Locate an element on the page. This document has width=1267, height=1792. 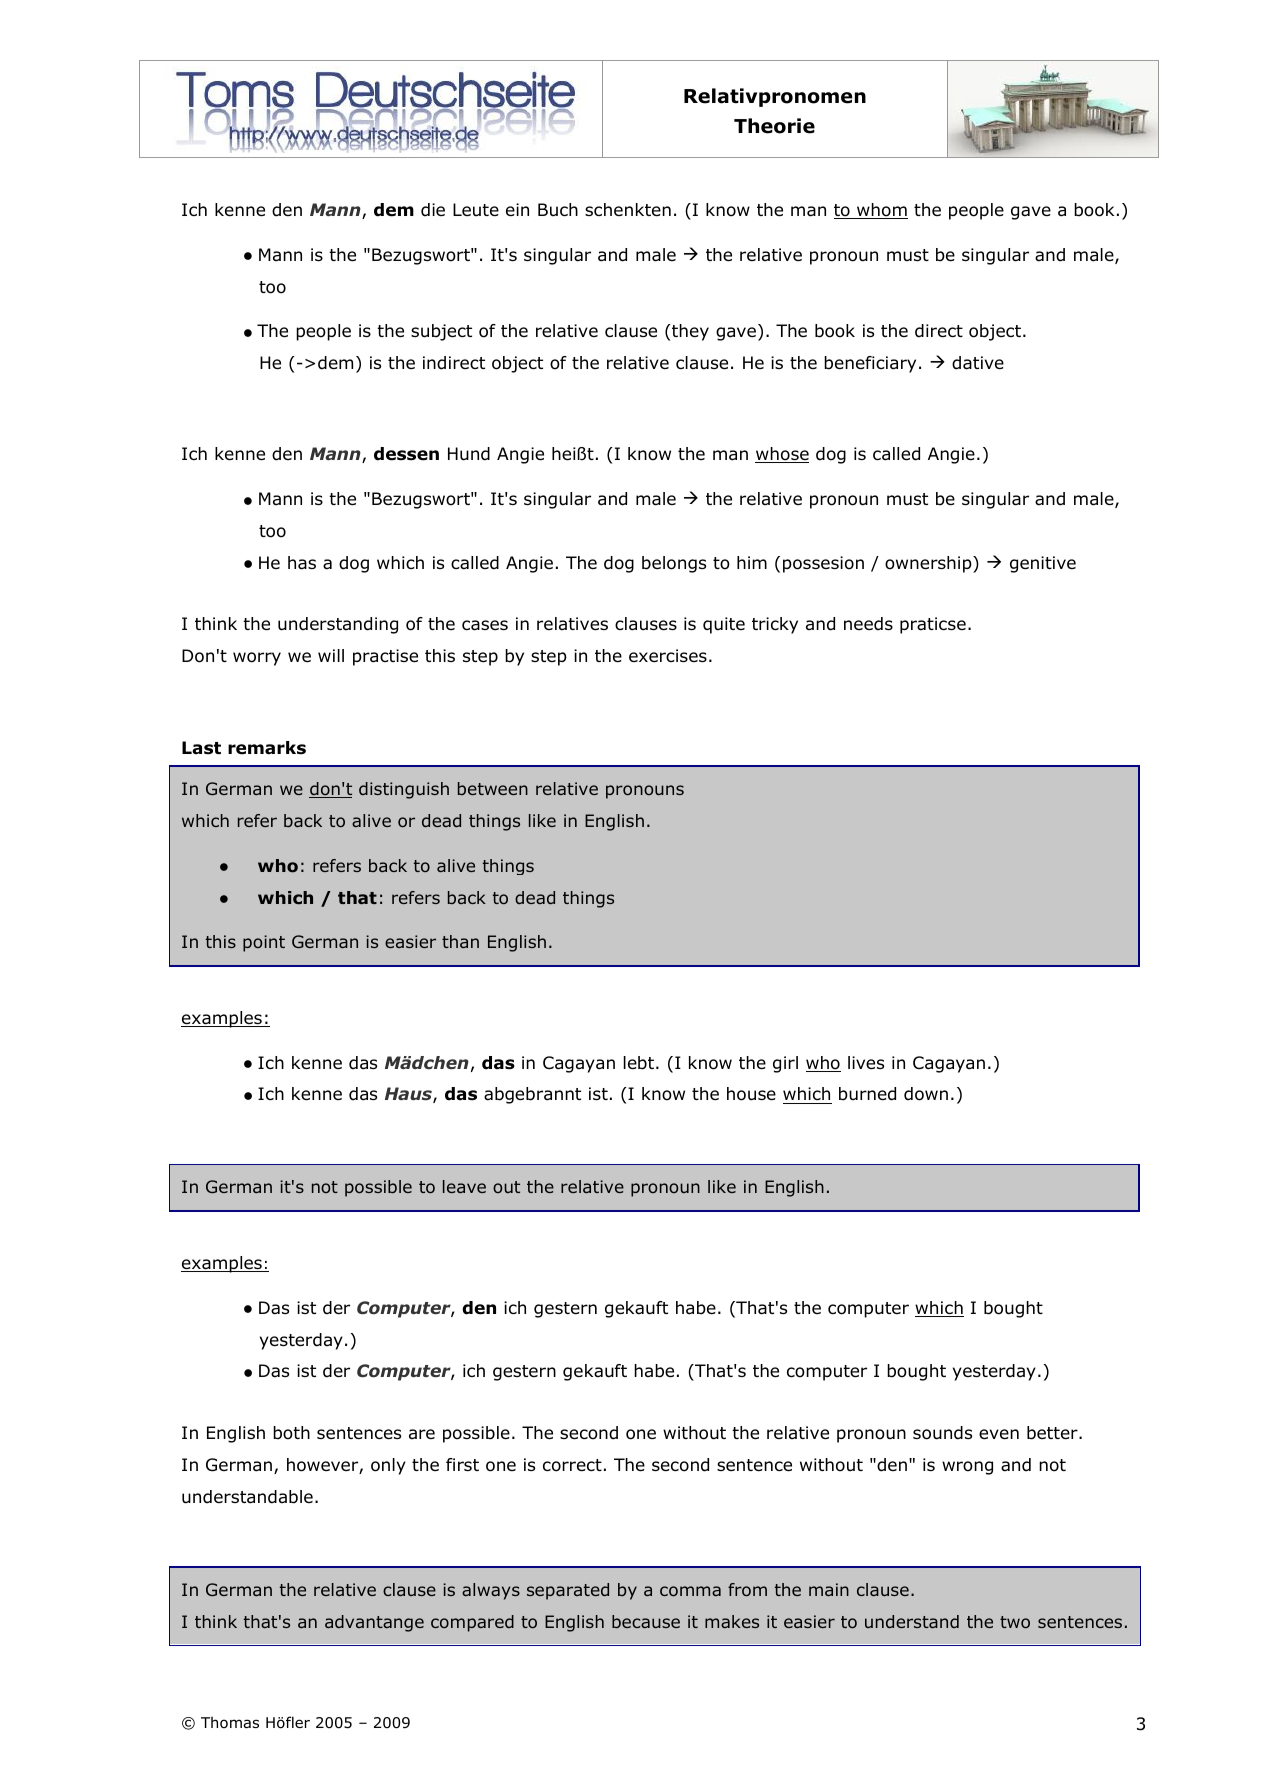
point is located at coordinates (264, 943).
